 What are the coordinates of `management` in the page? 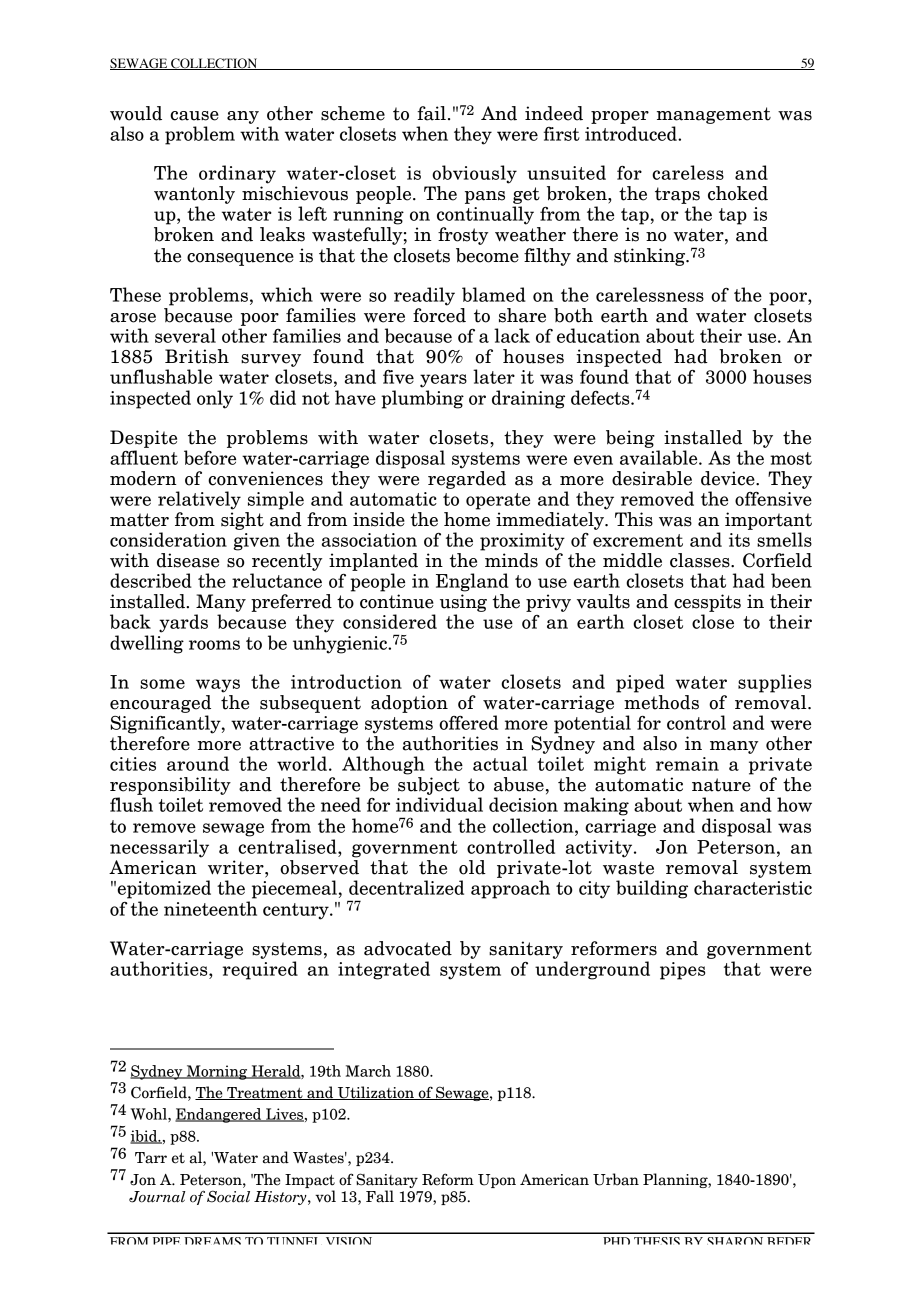 It's located at (714, 115).
